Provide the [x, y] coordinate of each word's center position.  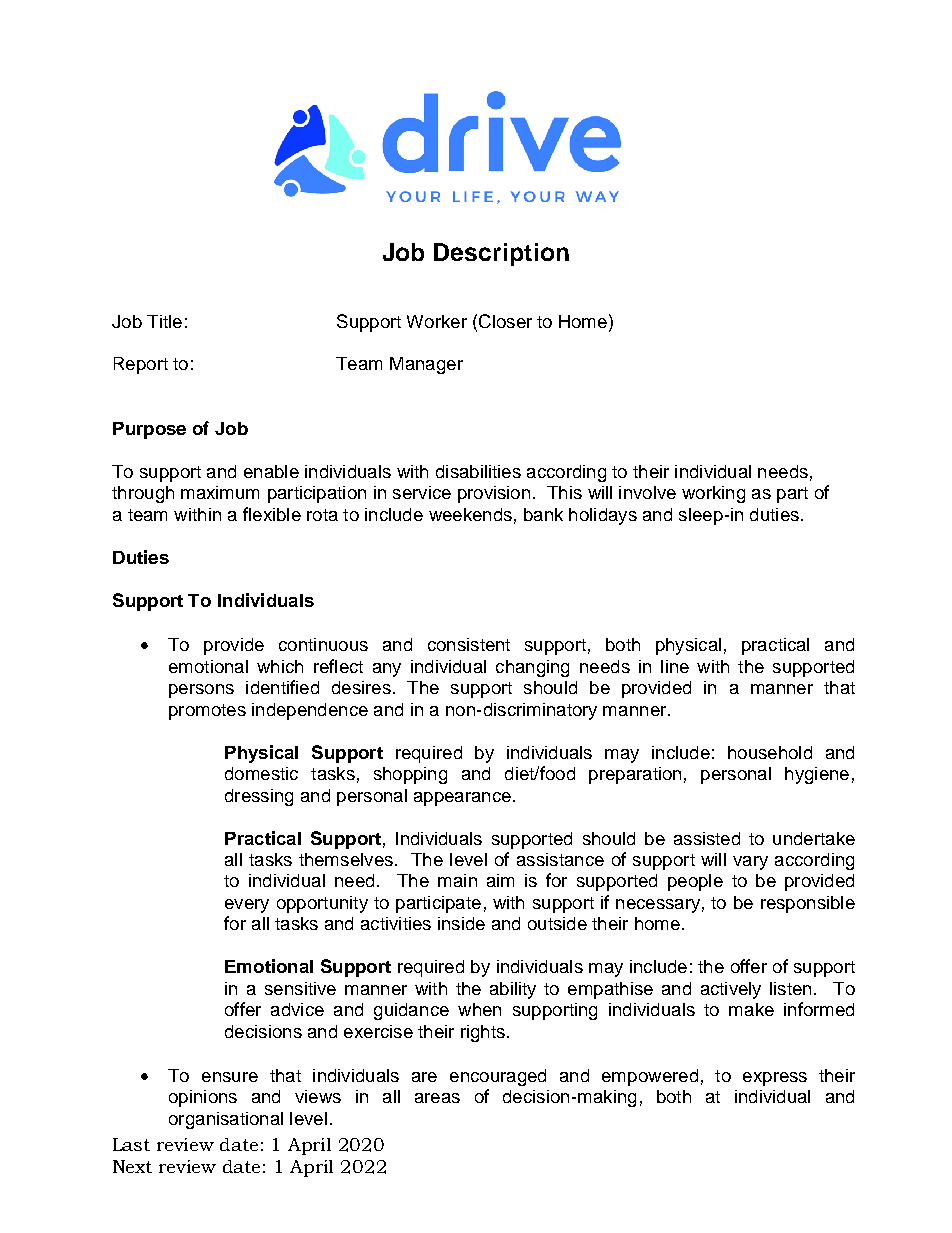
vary [750, 863]
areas [437, 1098]
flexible [272, 514]
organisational [226, 1120]
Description [501, 254]
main [457, 880]
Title [164, 321]
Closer [505, 321]
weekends [470, 514]
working [713, 494]
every [247, 906]
